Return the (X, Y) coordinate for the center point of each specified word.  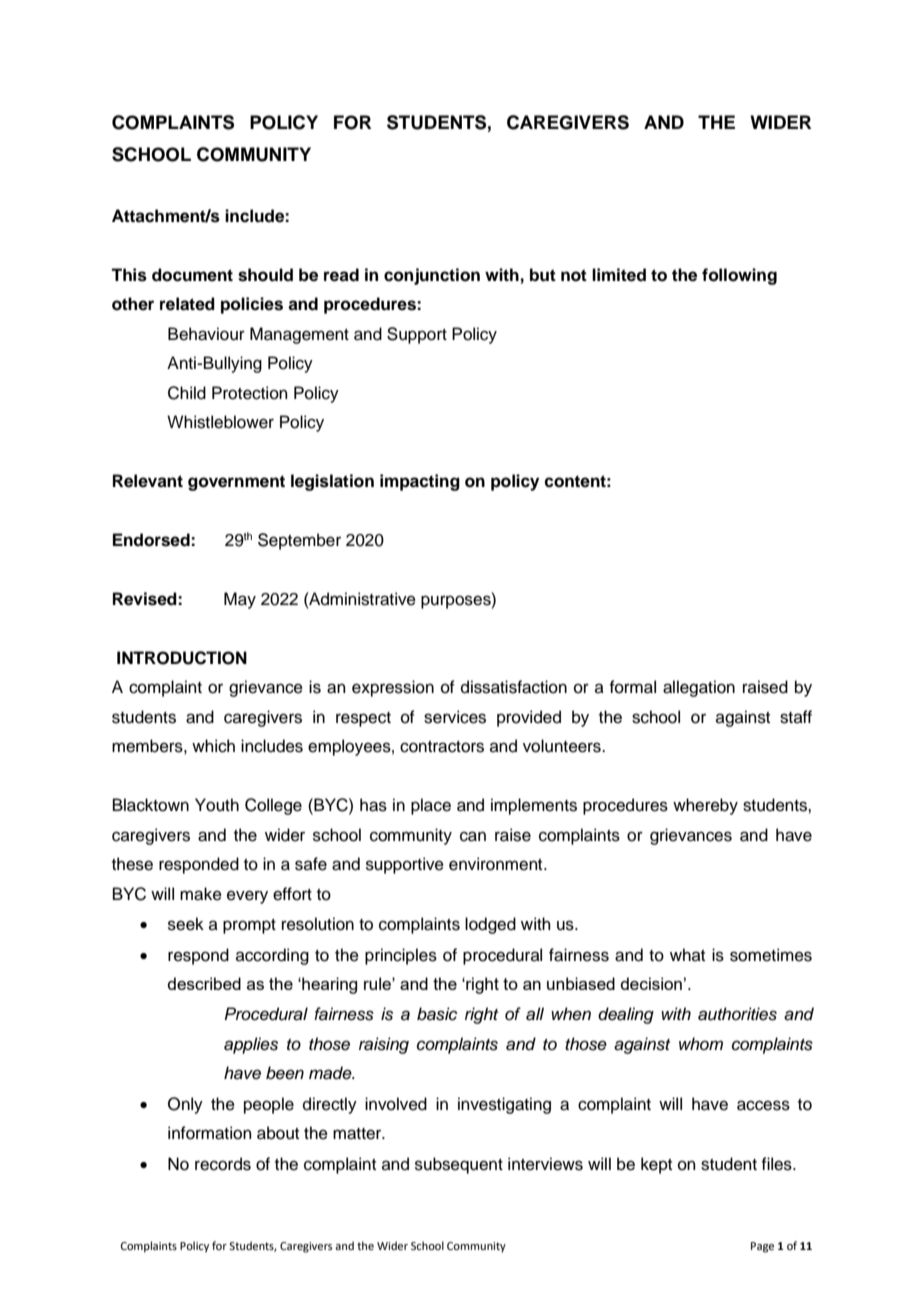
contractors (442, 747)
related (187, 304)
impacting (420, 482)
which (213, 746)
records (223, 1164)
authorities (737, 1014)
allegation (699, 688)
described (204, 983)
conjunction (432, 276)
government (236, 483)
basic (437, 1014)
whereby (705, 806)
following (739, 276)
